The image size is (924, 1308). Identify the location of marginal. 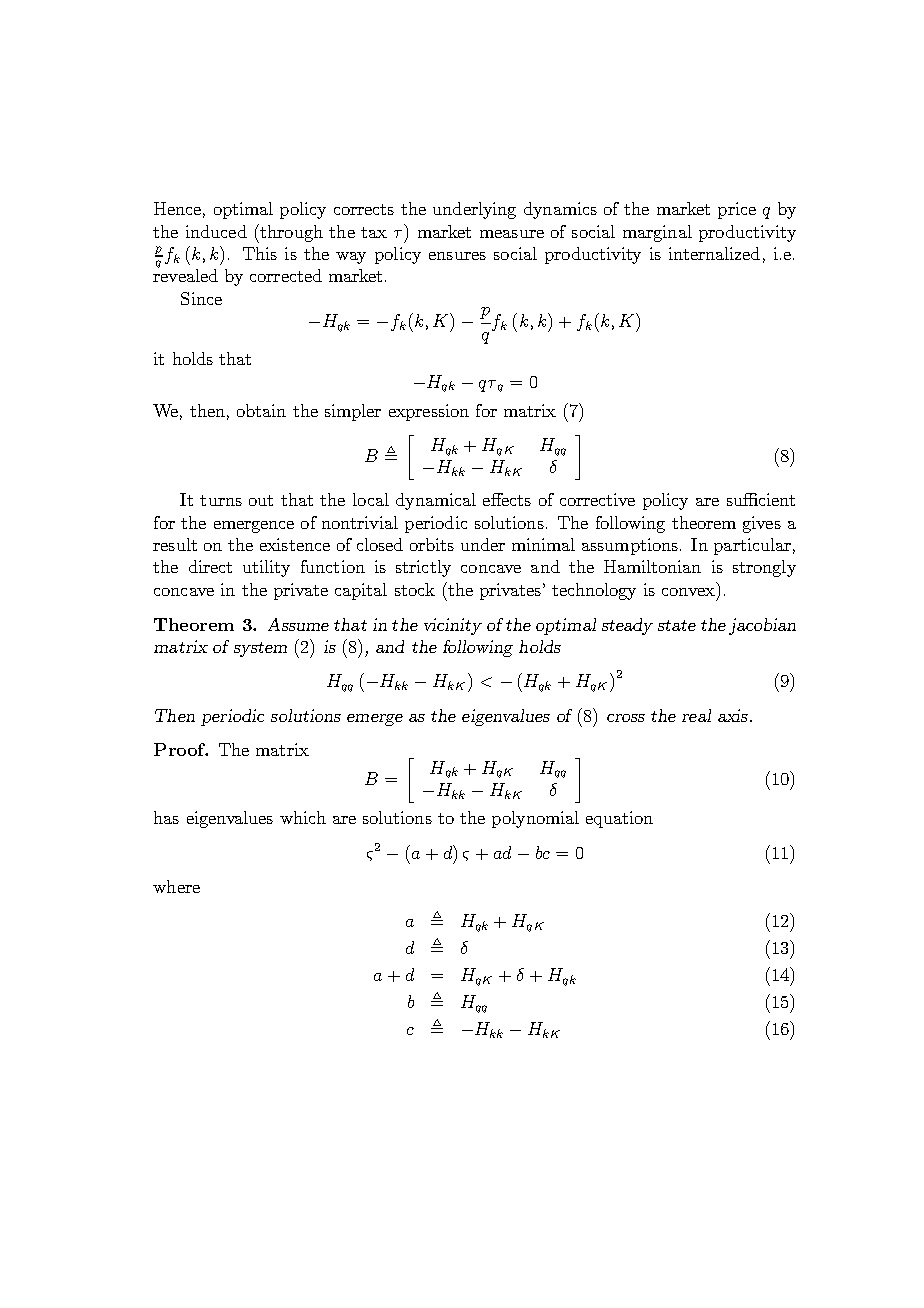
(657, 233).
